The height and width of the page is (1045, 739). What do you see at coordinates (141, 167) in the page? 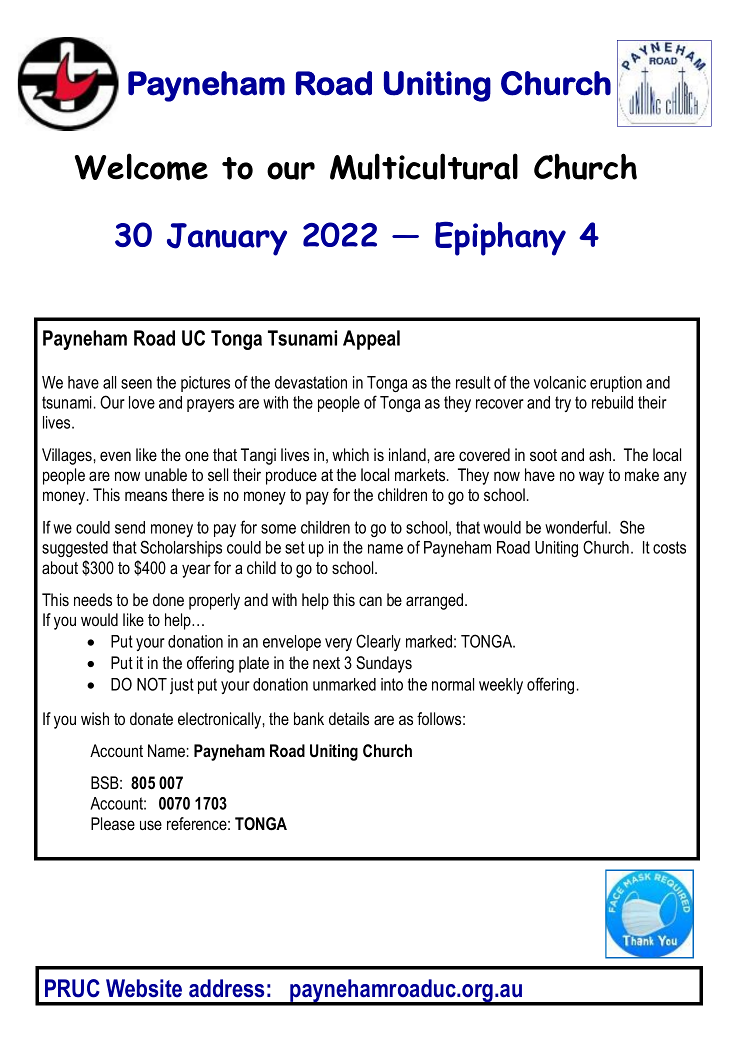
I see `Welcome` at bounding box center [141, 167].
